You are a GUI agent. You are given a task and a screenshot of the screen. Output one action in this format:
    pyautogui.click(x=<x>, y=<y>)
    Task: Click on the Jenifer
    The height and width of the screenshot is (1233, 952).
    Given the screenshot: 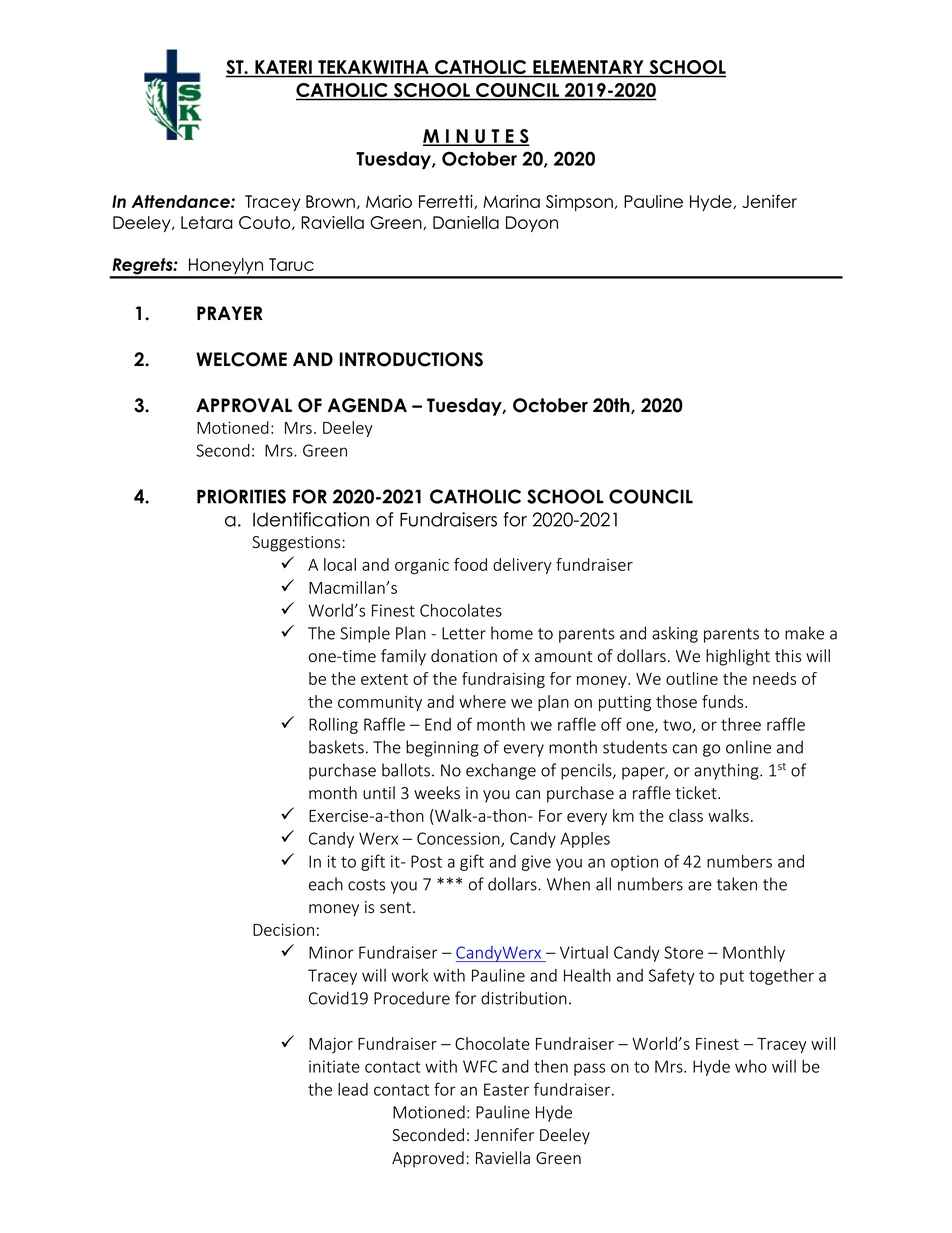 What is the action you would take?
    pyautogui.click(x=769, y=201)
